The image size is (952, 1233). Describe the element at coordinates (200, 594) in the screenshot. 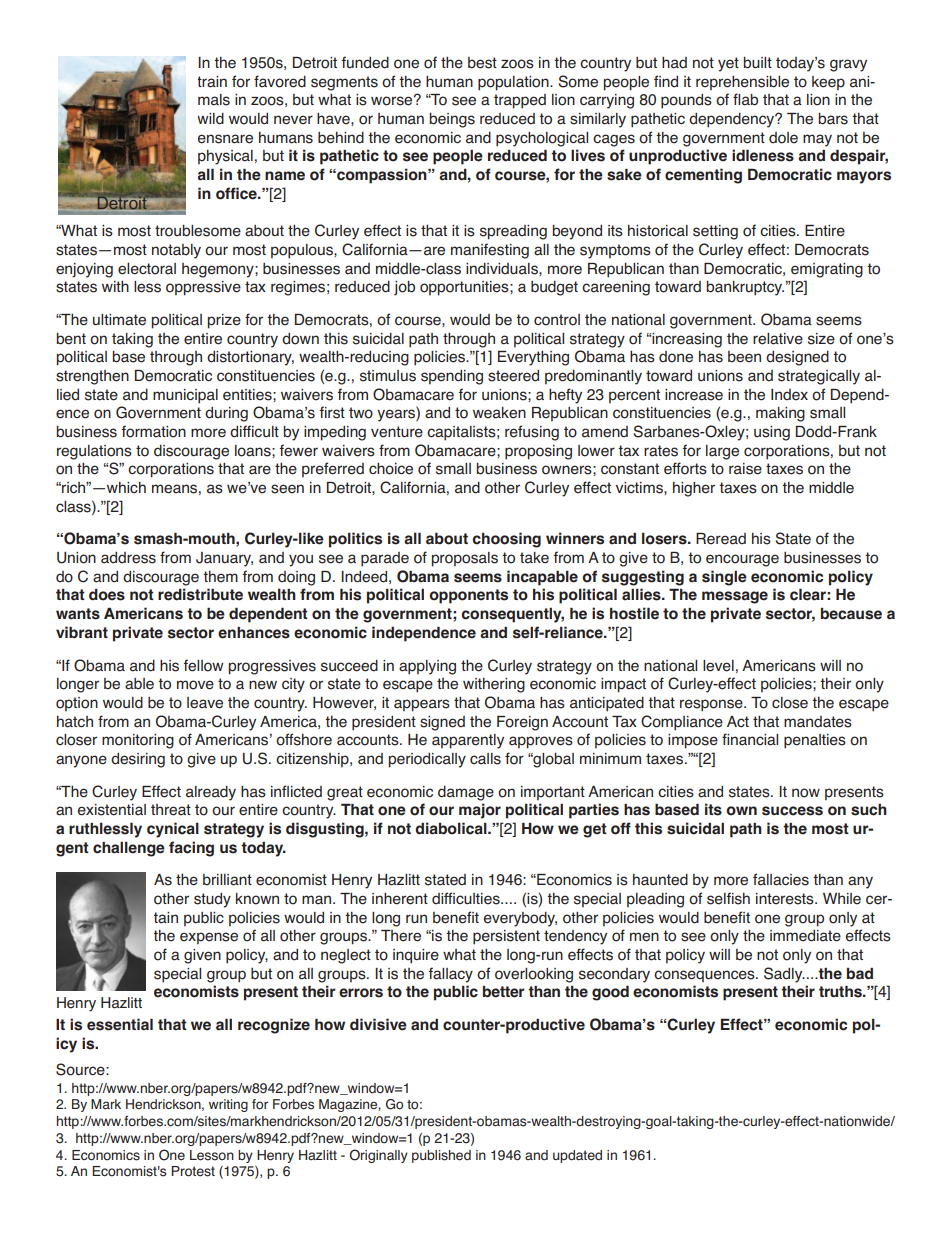

I see `redistribute` at that location.
